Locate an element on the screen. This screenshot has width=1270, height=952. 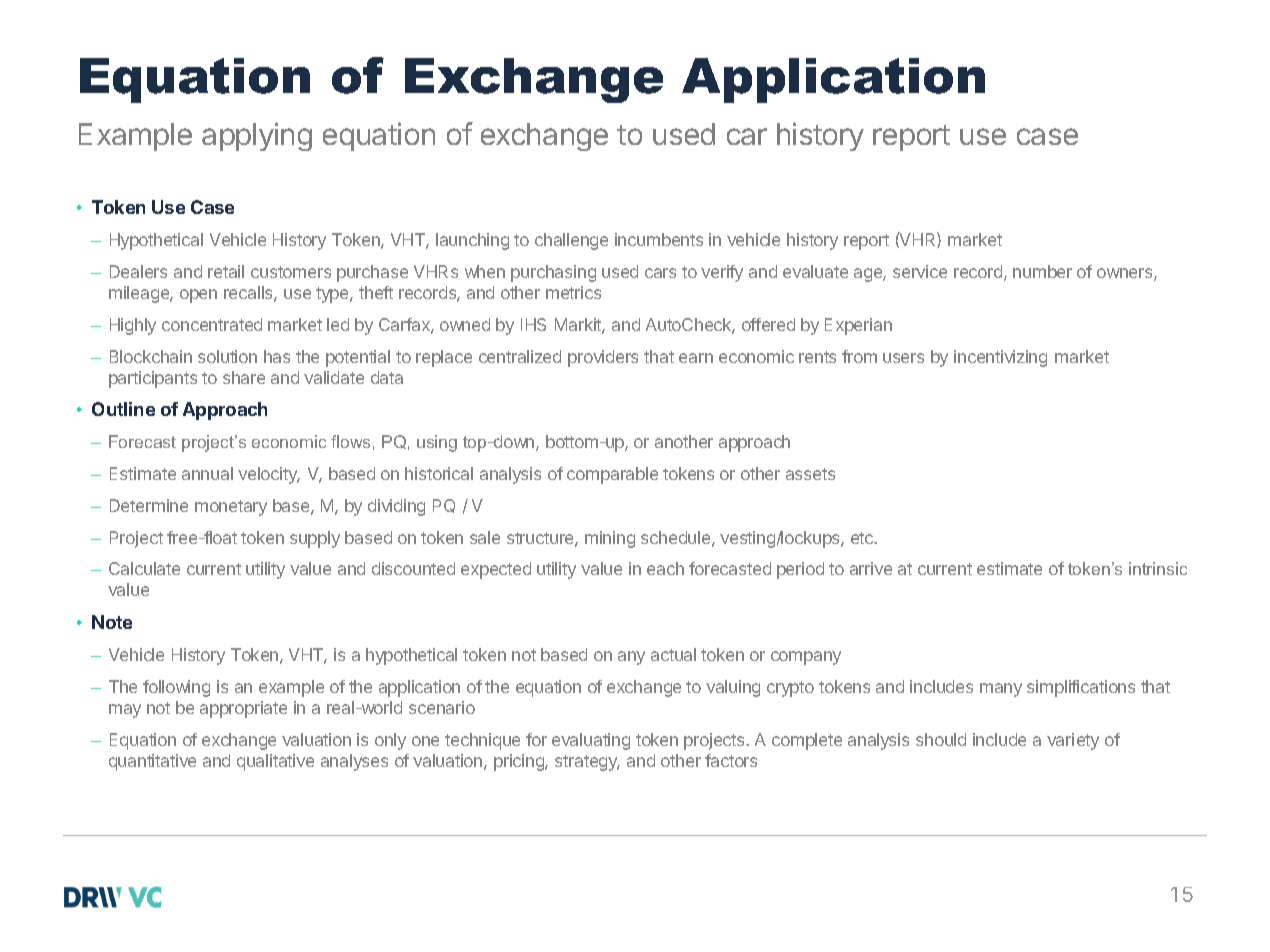
supply is located at coordinates (315, 539).
